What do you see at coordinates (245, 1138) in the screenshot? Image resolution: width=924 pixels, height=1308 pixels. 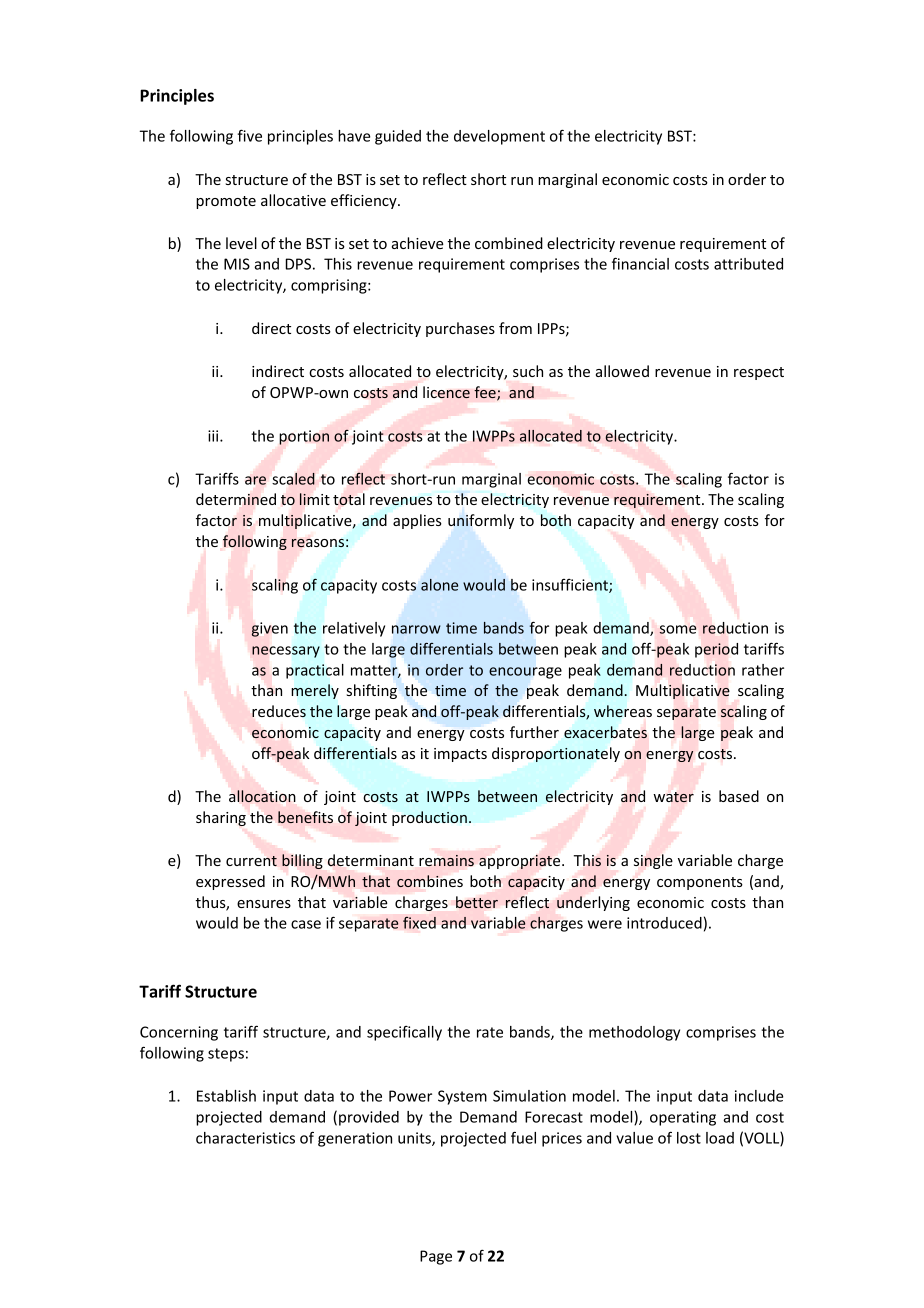 I see `characteristics` at bounding box center [245, 1138].
